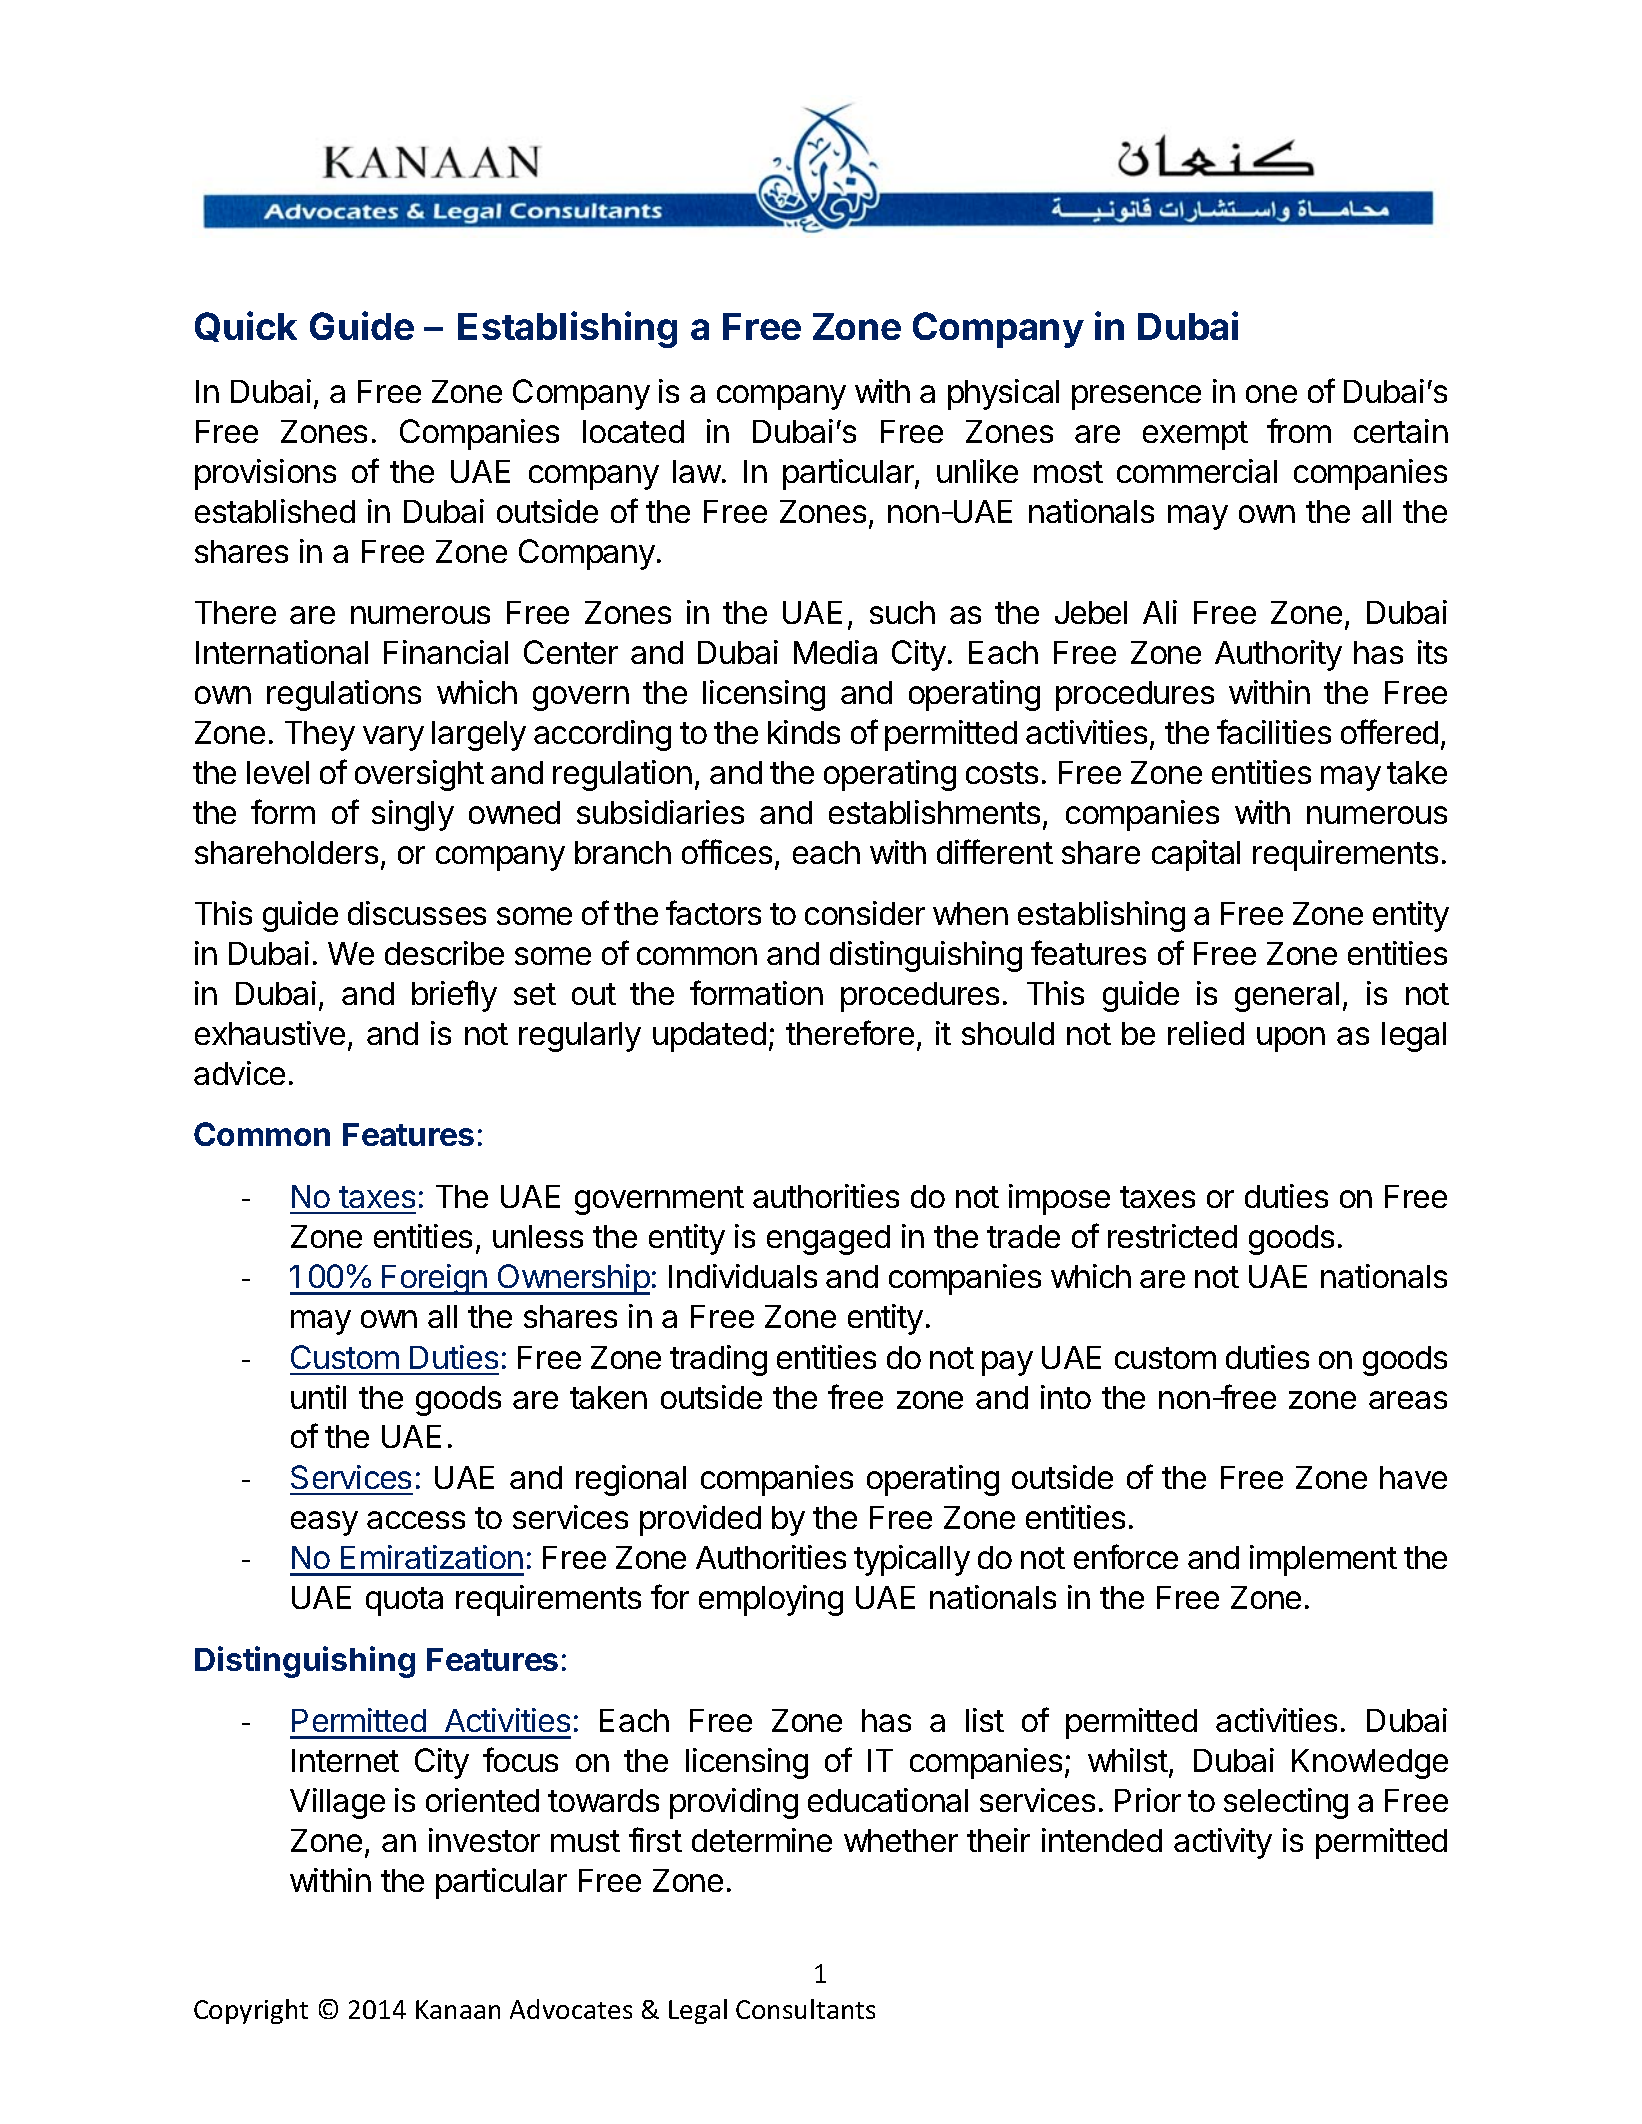  What do you see at coordinates (718, 1360) in the document?
I see `trading` at bounding box center [718, 1360].
